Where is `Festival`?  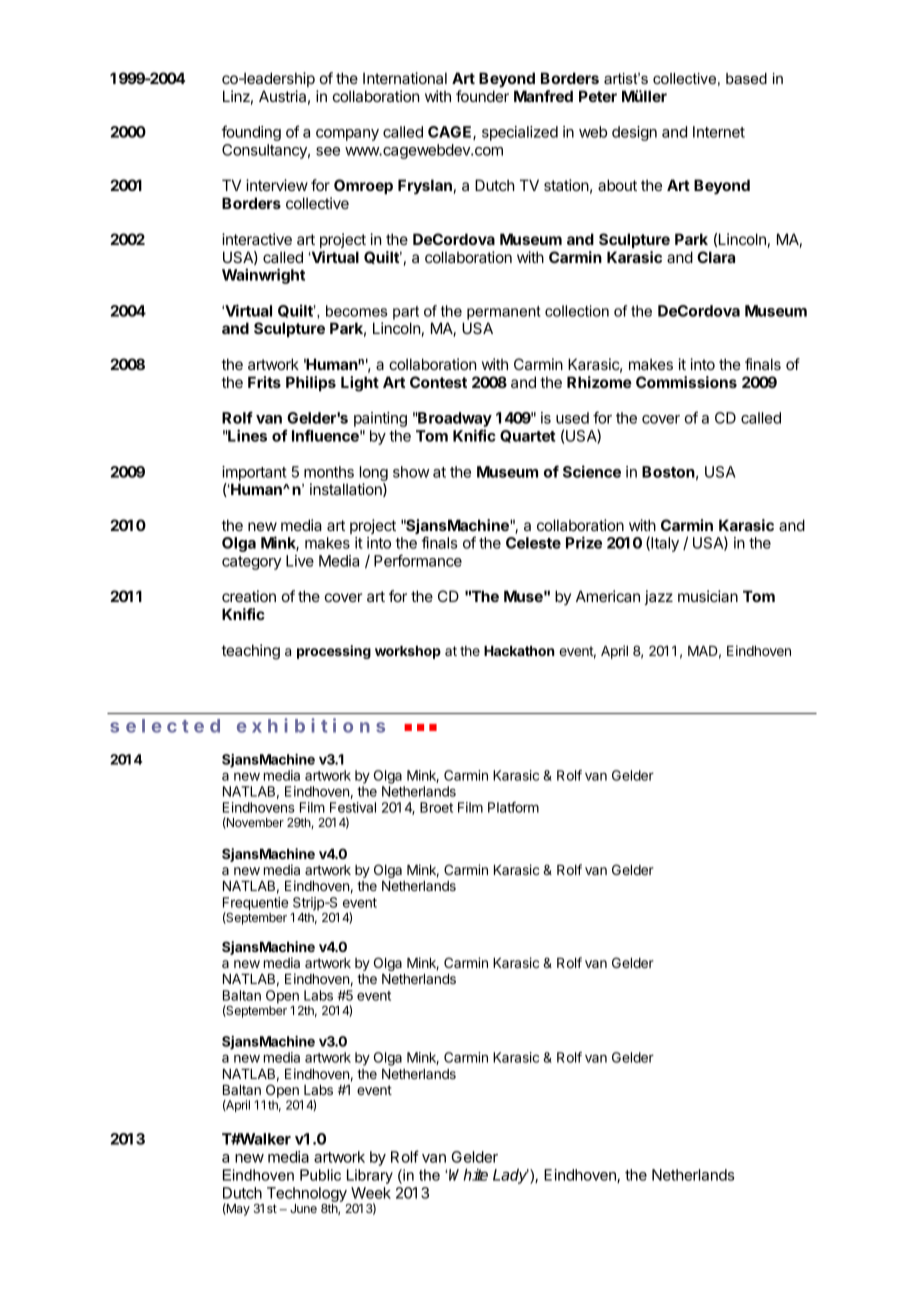
Festival is located at coordinates (353, 807).
